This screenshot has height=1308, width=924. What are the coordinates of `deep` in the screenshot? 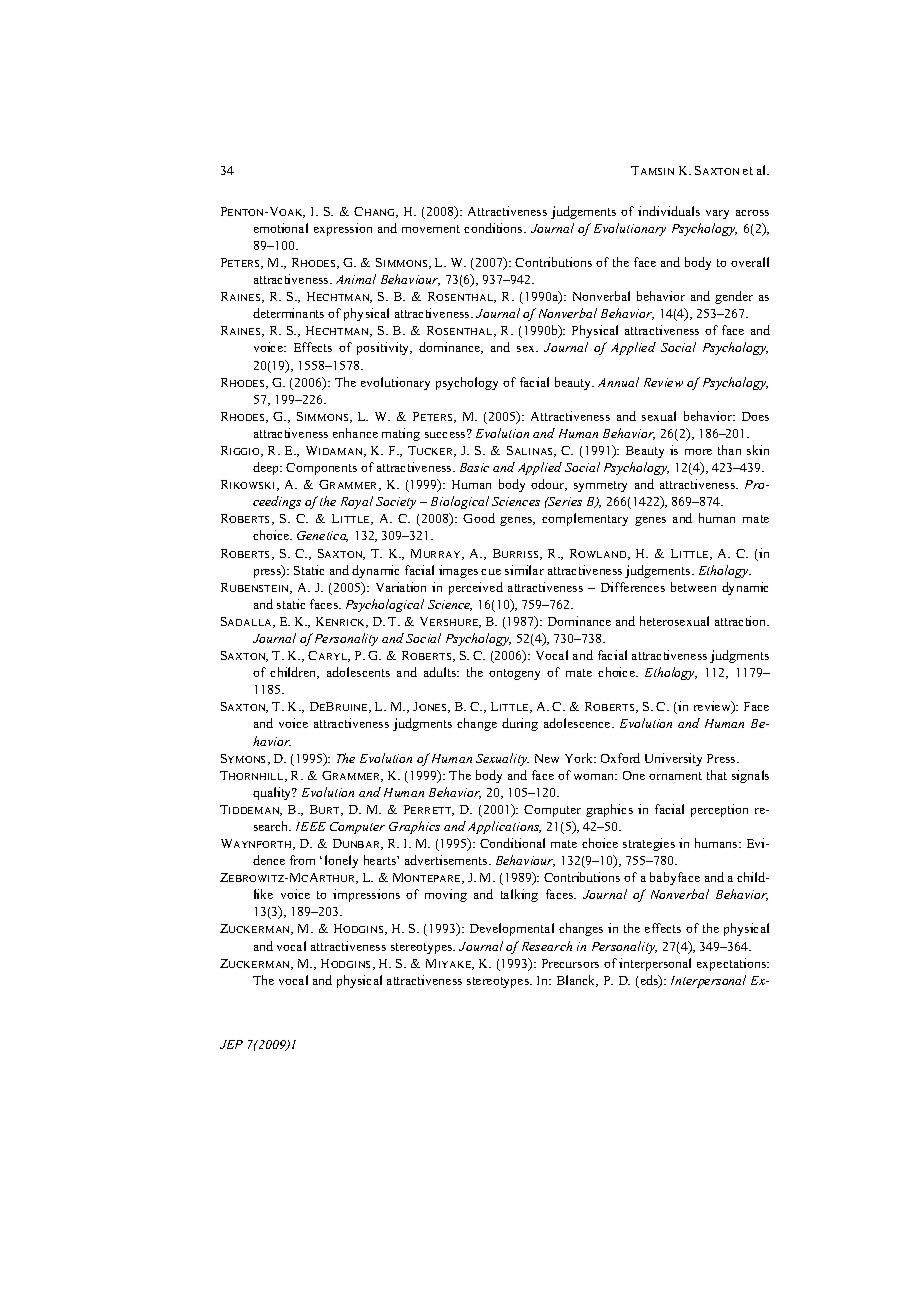 It's located at (267, 468).
